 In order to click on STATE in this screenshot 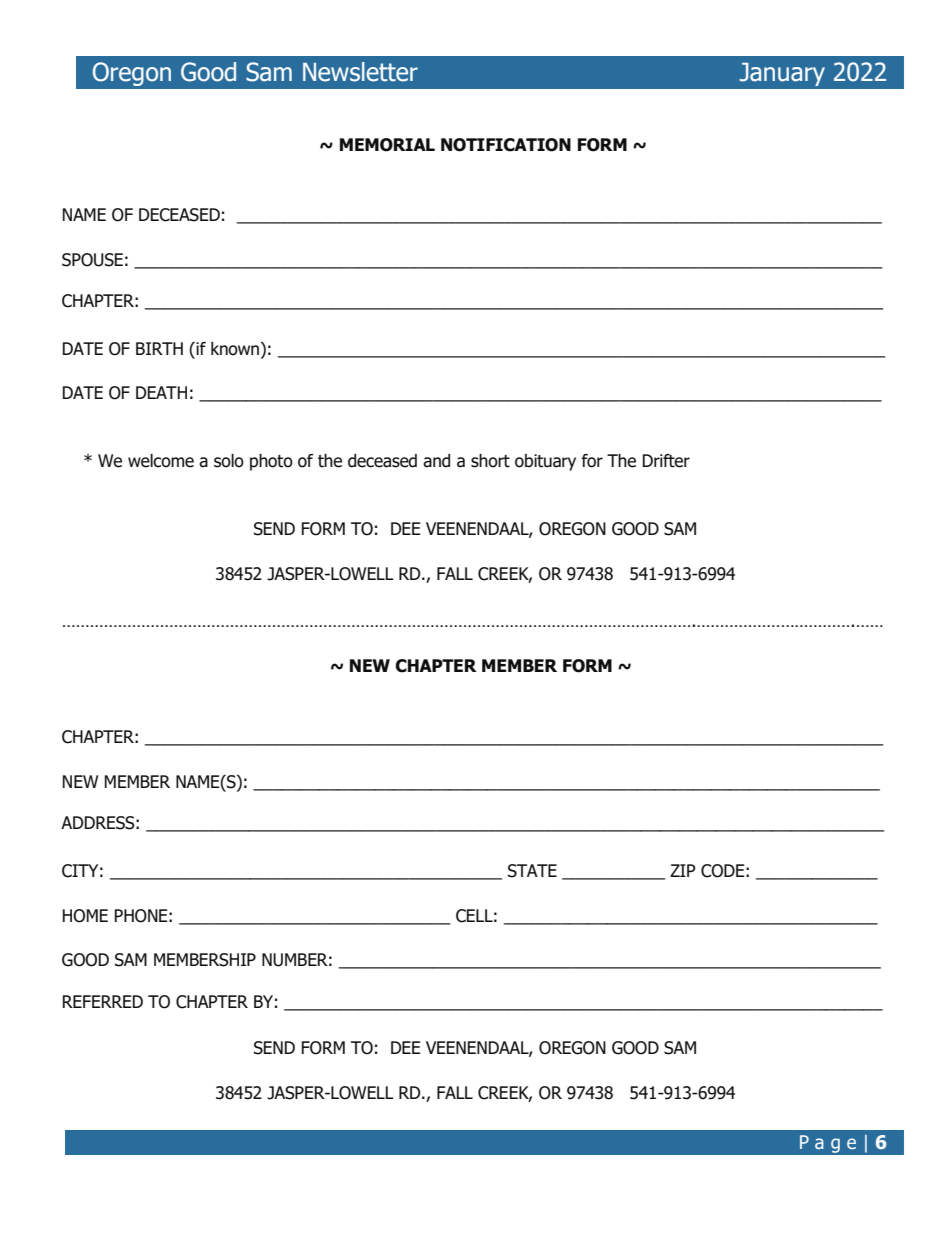, I will do `click(532, 871)`.
